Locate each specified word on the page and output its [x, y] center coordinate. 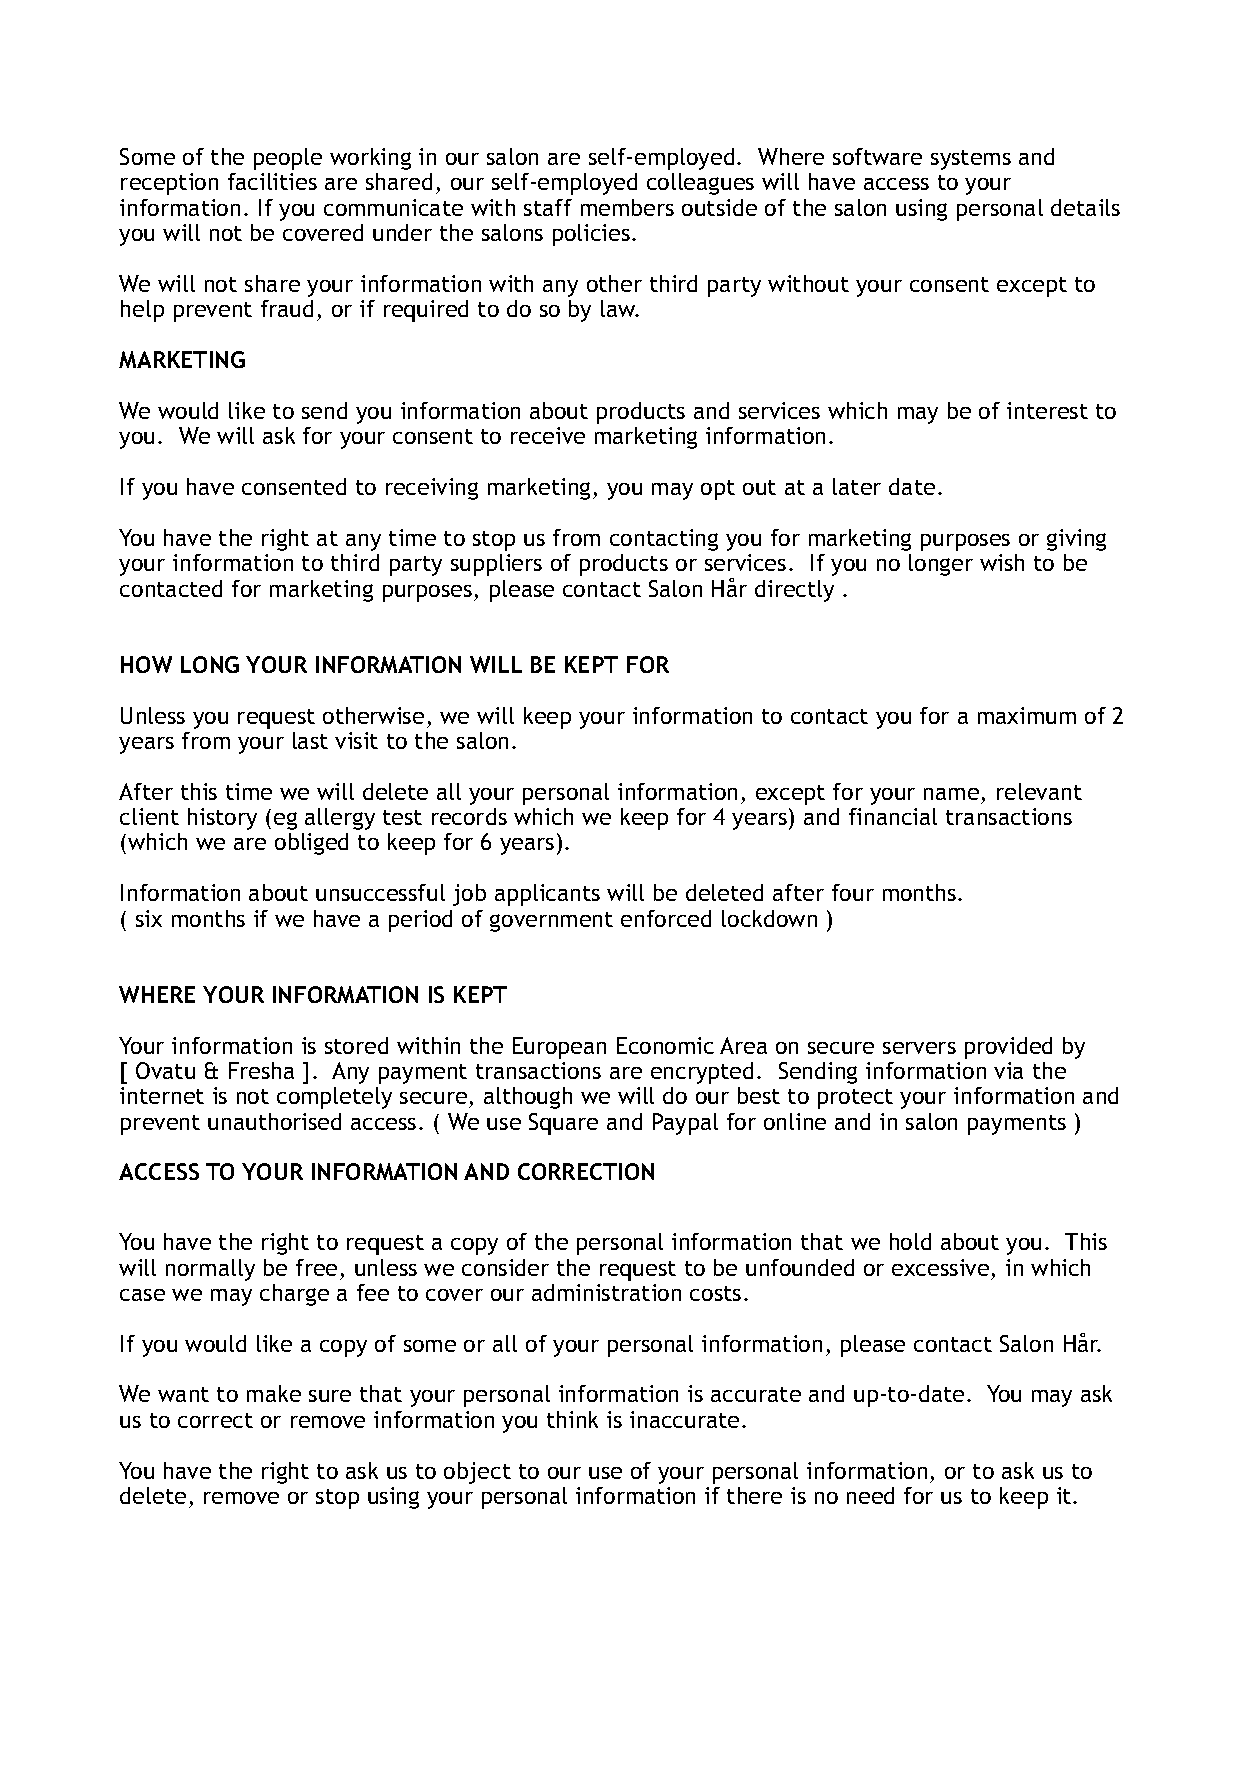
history [222, 819]
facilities [272, 181]
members [627, 207]
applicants [547, 895]
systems [971, 160]
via [1008, 1070]
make [274, 1393]
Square [563, 1124]
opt [718, 490]
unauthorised [274, 1121]
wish [1002, 562]
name [951, 794]
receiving [432, 489]
